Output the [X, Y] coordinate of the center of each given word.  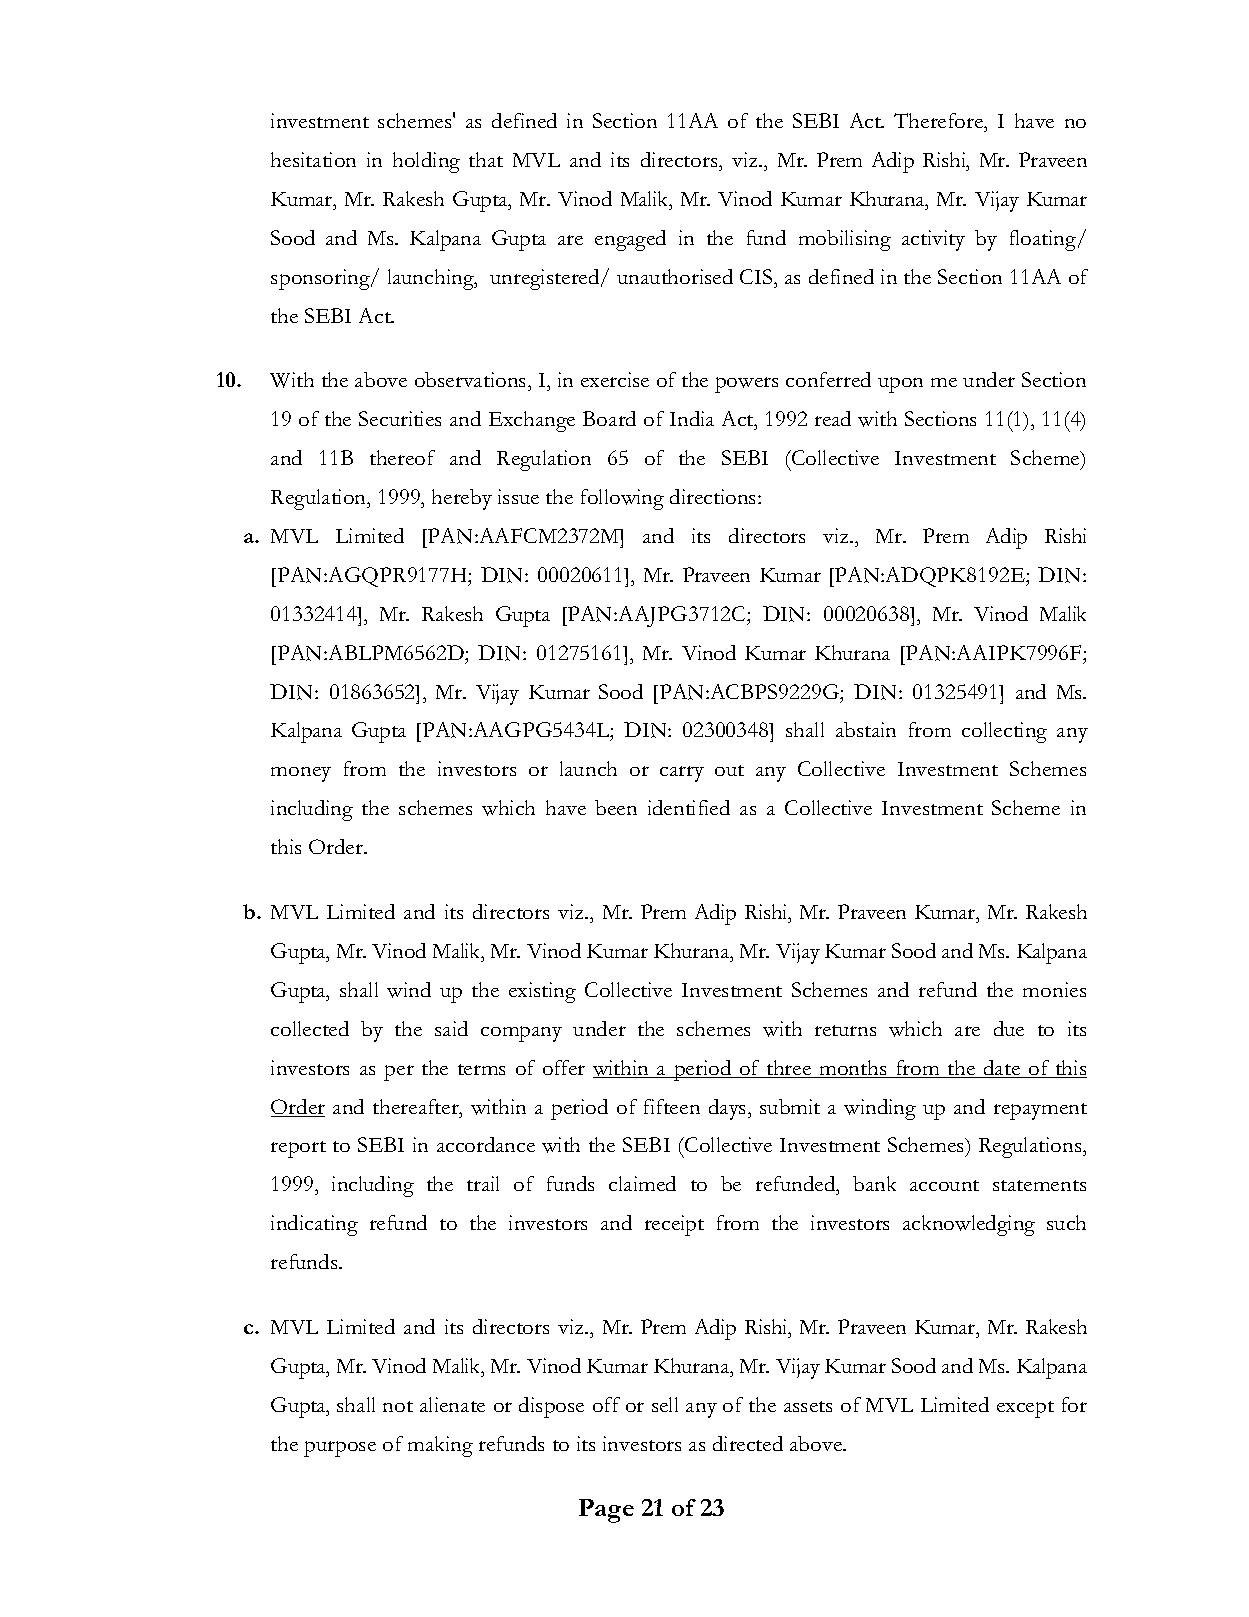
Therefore [940, 120]
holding [426, 162]
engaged [630, 240]
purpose [340, 1449]
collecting [1004, 732]
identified [689, 807]
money [301, 774]
